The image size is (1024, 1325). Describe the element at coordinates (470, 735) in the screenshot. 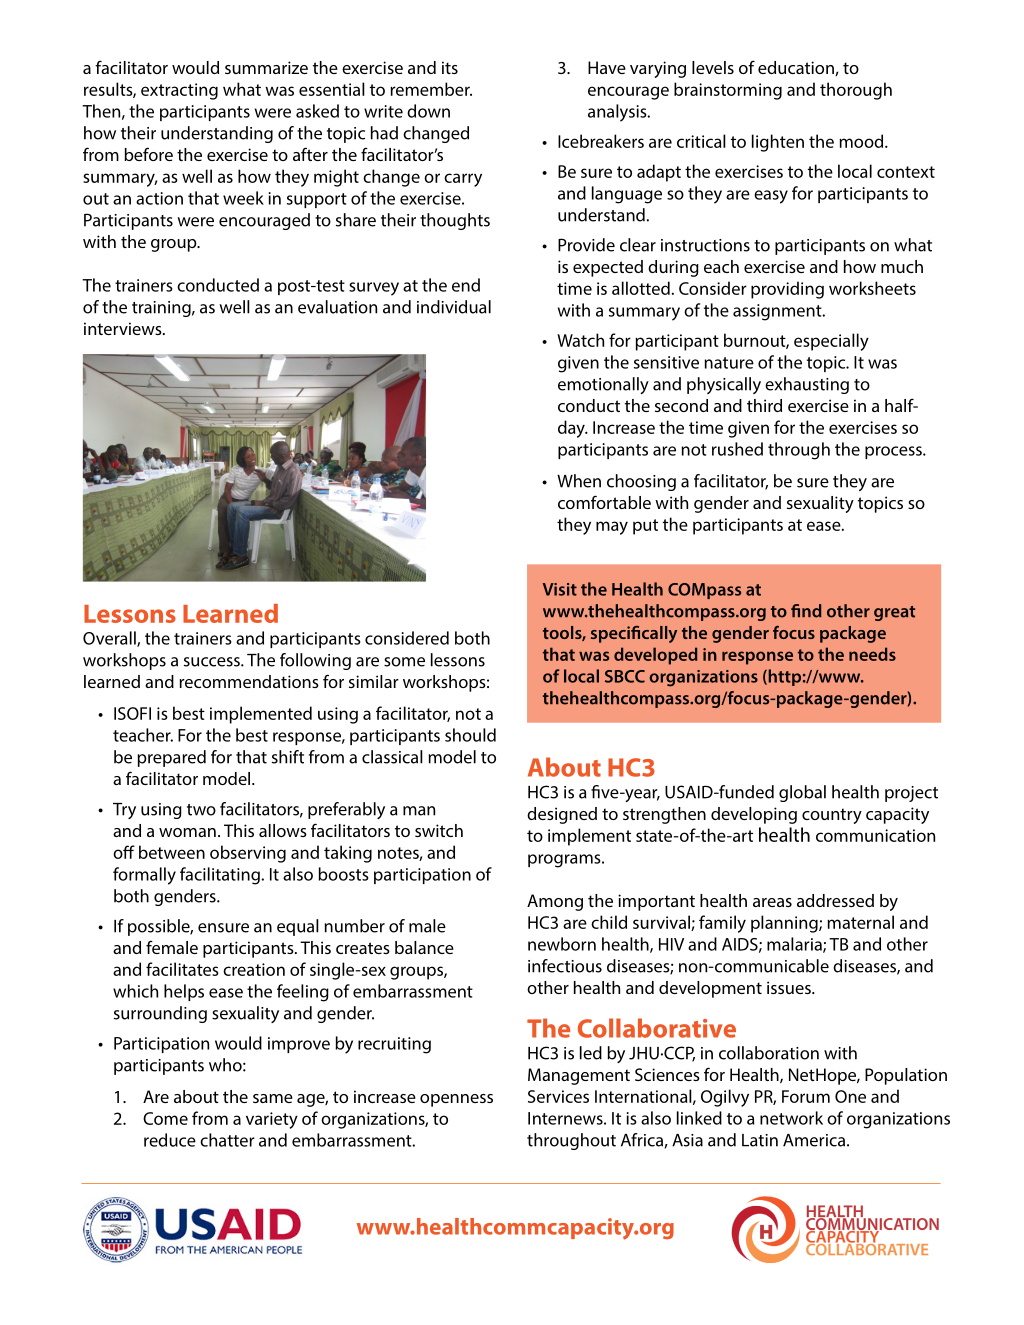

I see `should` at that location.
